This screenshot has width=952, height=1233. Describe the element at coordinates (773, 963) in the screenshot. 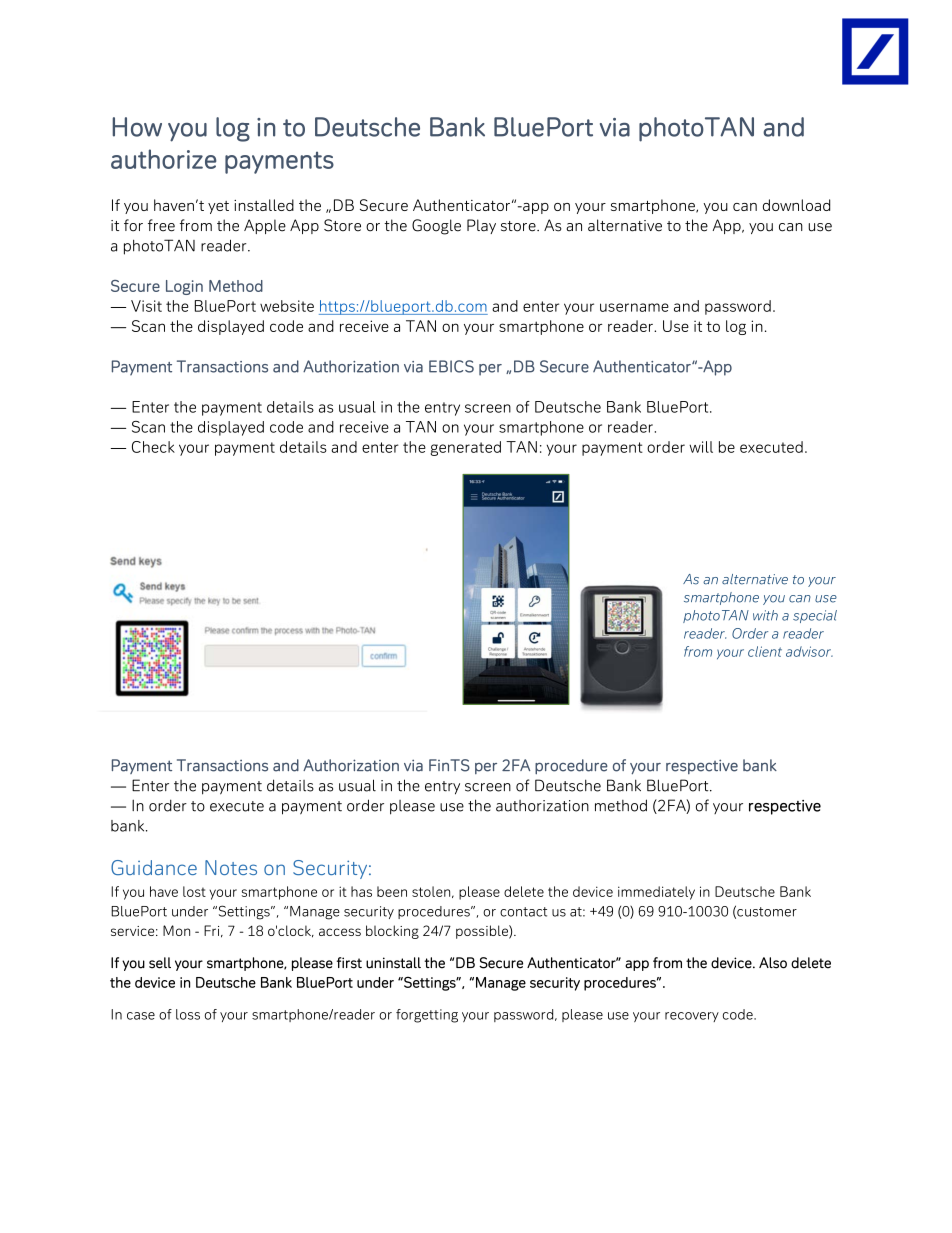

I see `Also` at that location.
